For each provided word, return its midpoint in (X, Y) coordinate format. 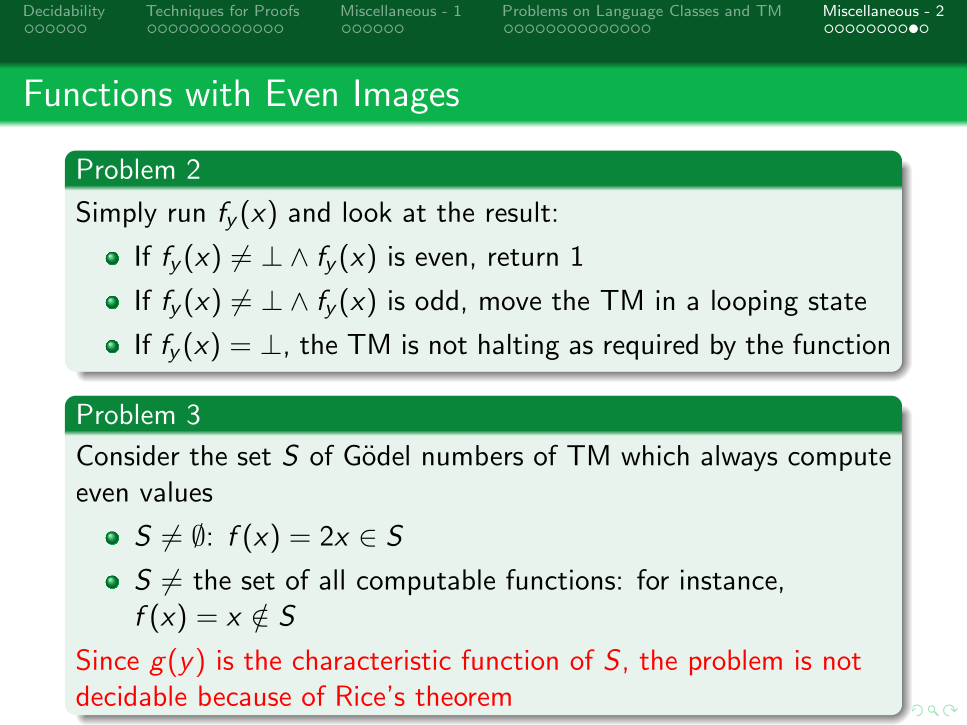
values (176, 491)
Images (407, 96)
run (187, 215)
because (245, 695)
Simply (117, 214)
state (837, 302)
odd (436, 300)
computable (426, 582)
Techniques (184, 12)
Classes (694, 10)
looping (755, 303)
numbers (473, 455)
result (518, 211)
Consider (128, 455)
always (739, 458)
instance (729, 579)
